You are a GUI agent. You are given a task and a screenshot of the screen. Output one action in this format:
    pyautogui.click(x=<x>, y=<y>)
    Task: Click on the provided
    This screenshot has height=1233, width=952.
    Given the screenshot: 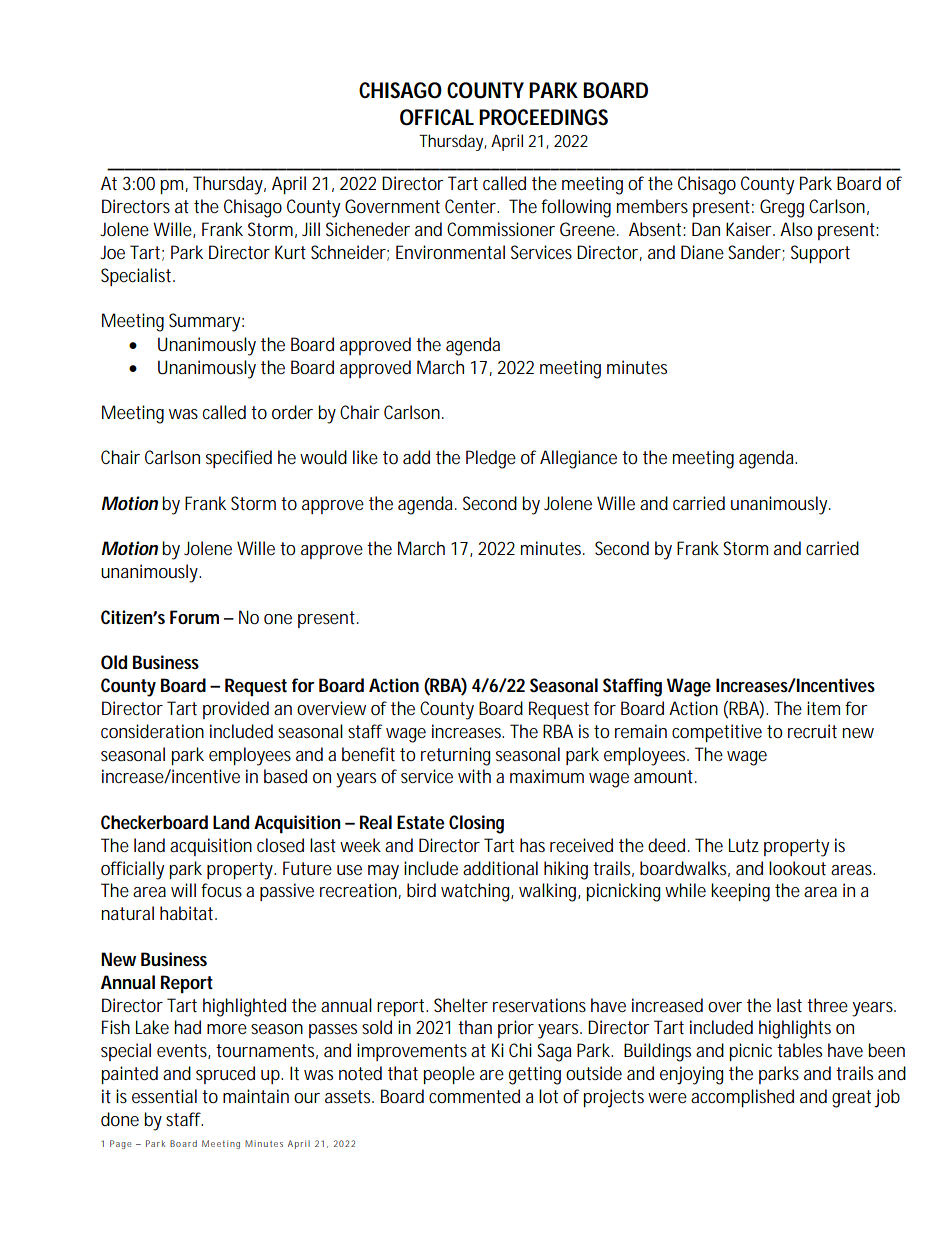 What is the action you would take?
    pyautogui.click(x=236, y=710)
